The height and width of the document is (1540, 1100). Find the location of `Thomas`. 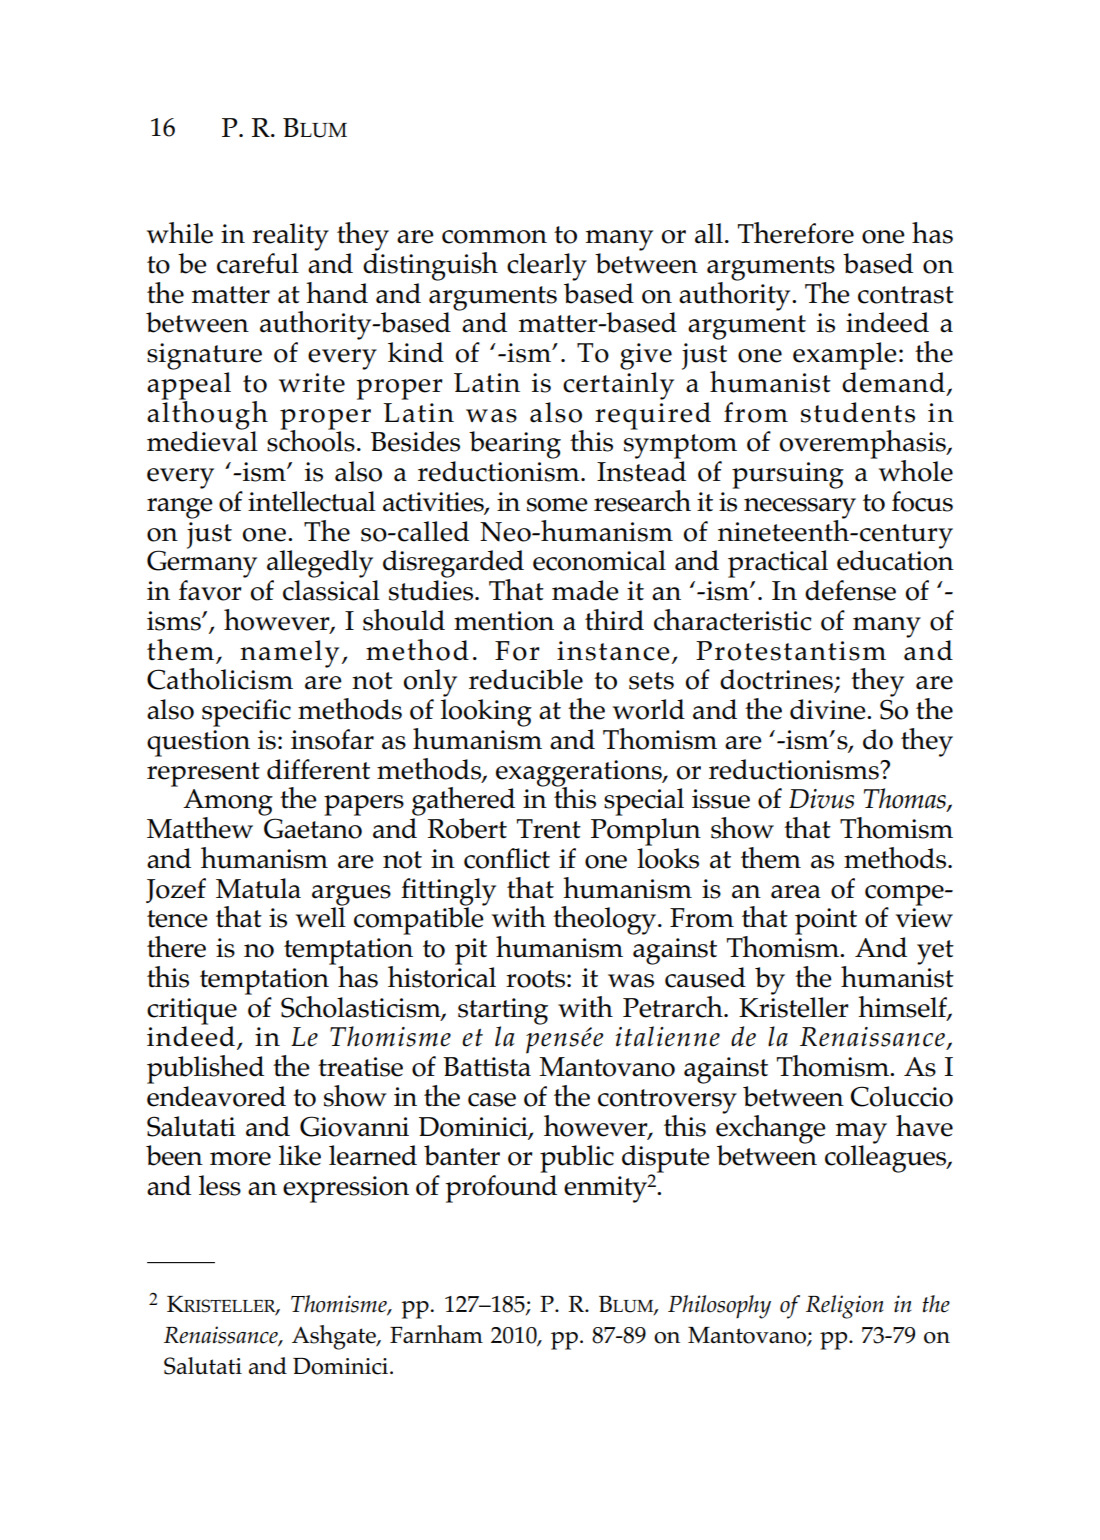

Thomas is located at coordinates (906, 799).
